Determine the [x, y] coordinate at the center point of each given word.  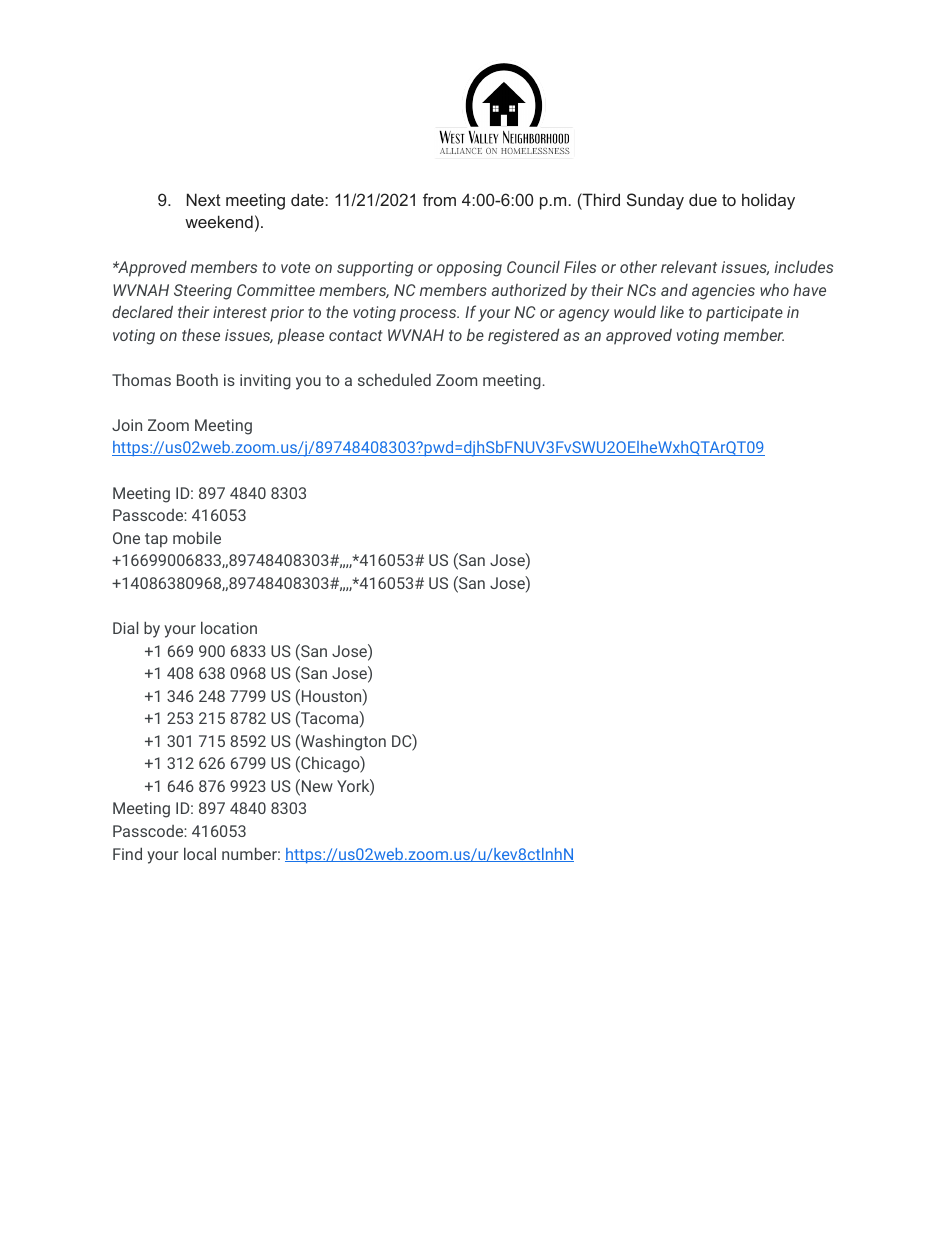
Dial [125, 627]
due [703, 199]
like [672, 312]
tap [156, 540]
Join [127, 425]
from [439, 199]
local [200, 853]
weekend [219, 221]
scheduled [394, 379]
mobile [197, 537]
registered [523, 336]
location [229, 627]
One [126, 538]
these [201, 335]
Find [127, 853]
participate [744, 314]
